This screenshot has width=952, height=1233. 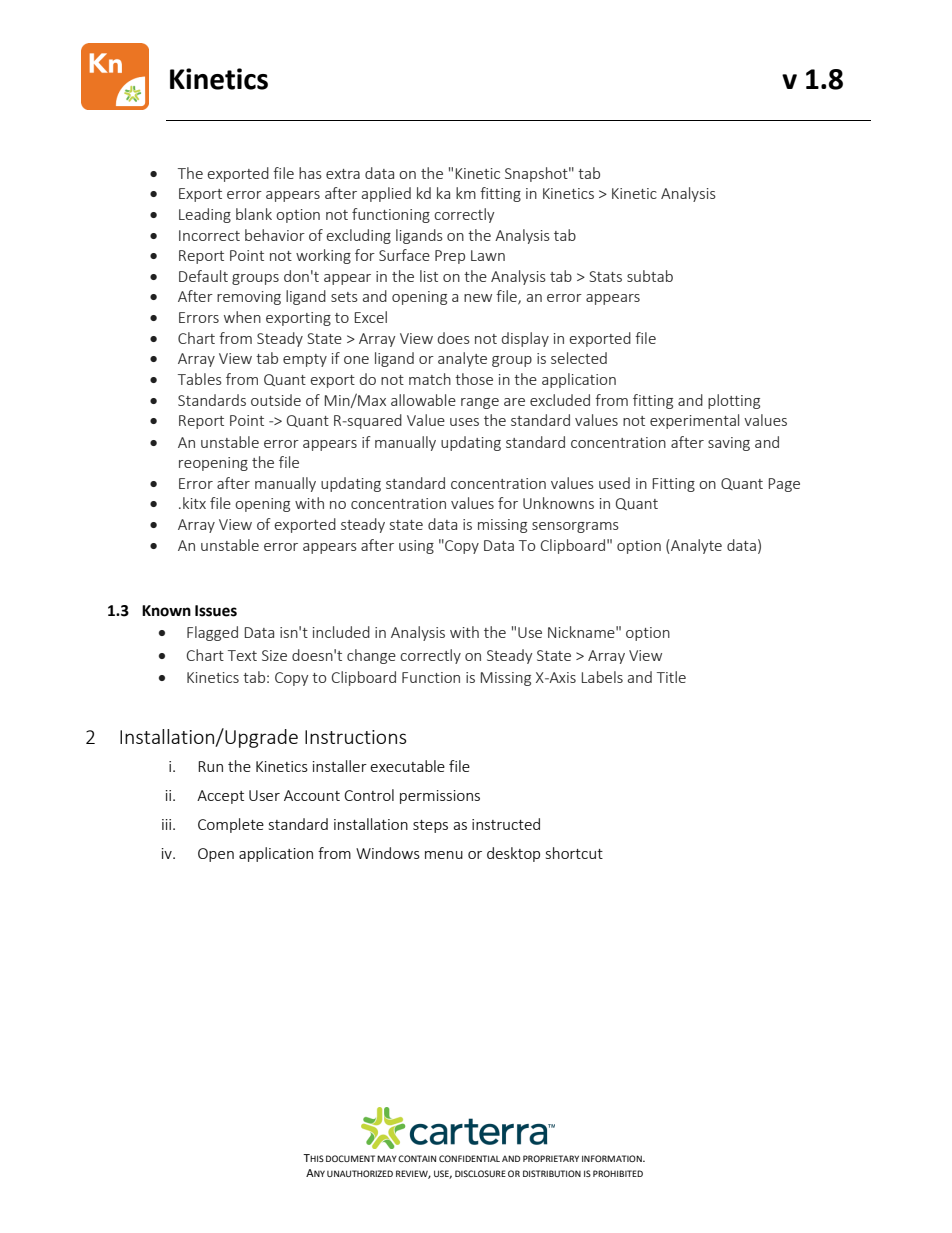 What do you see at coordinates (671, 677) in the screenshot?
I see `Title` at bounding box center [671, 677].
